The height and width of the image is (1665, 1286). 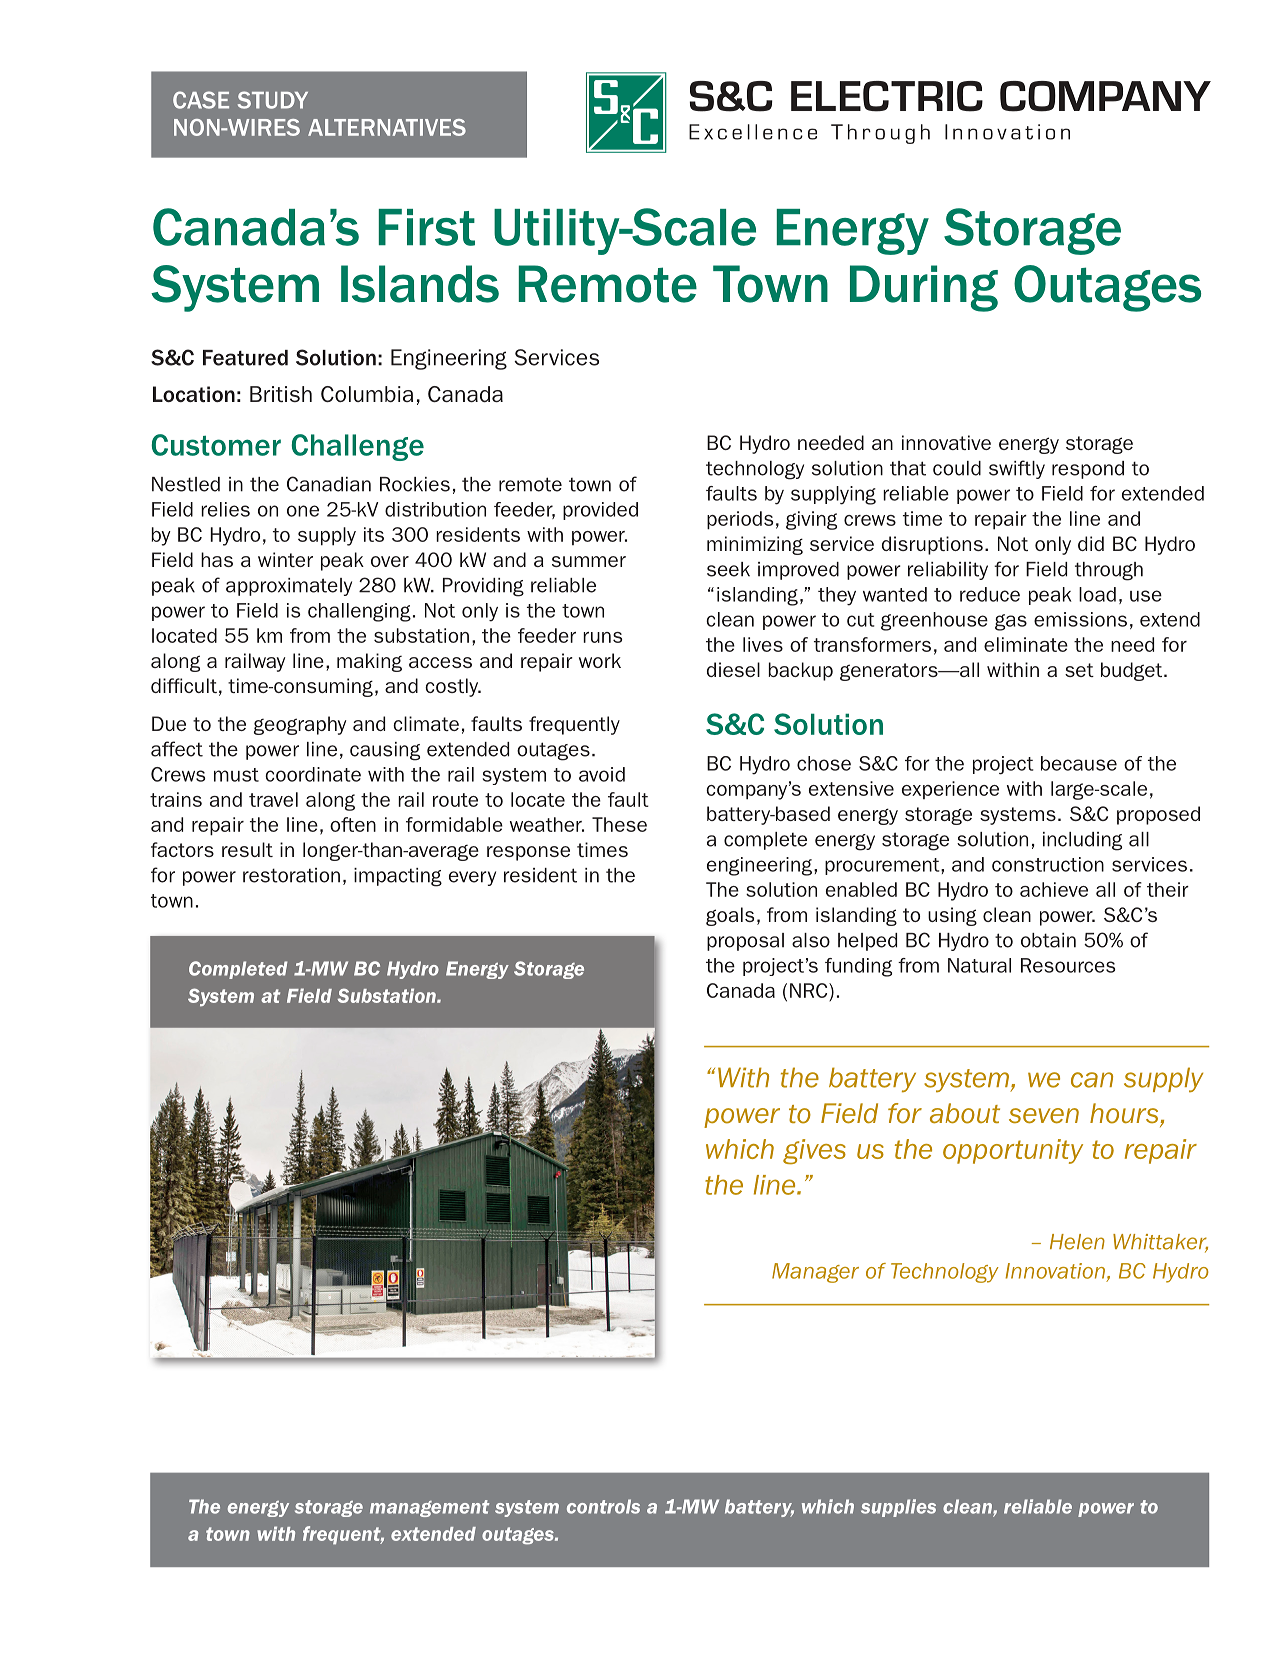 What do you see at coordinates (1082, 841) in the image?
I see `including` at bounding box center [1082, 841].
